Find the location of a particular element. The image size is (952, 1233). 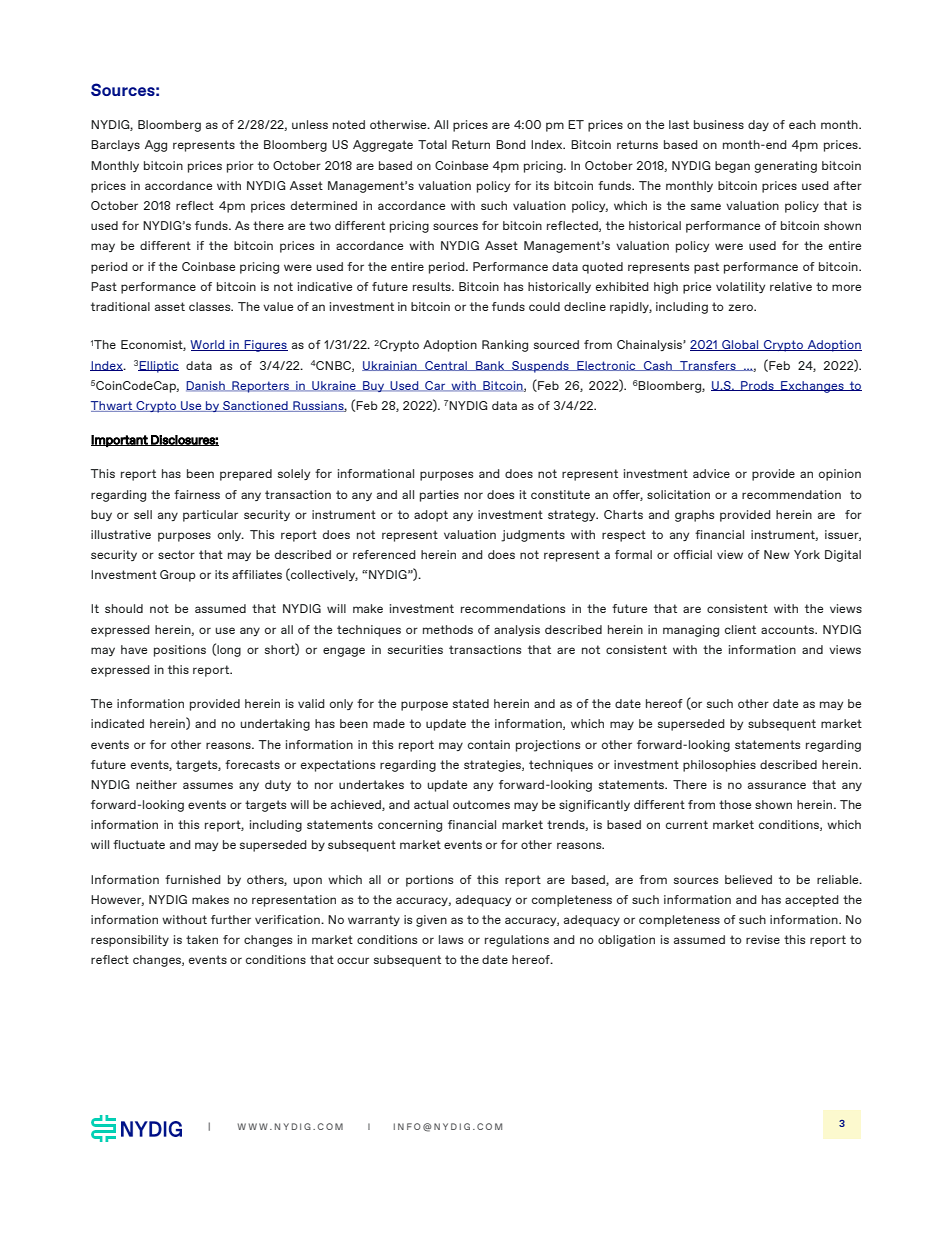

taken is located at coordinates (202, 939).
